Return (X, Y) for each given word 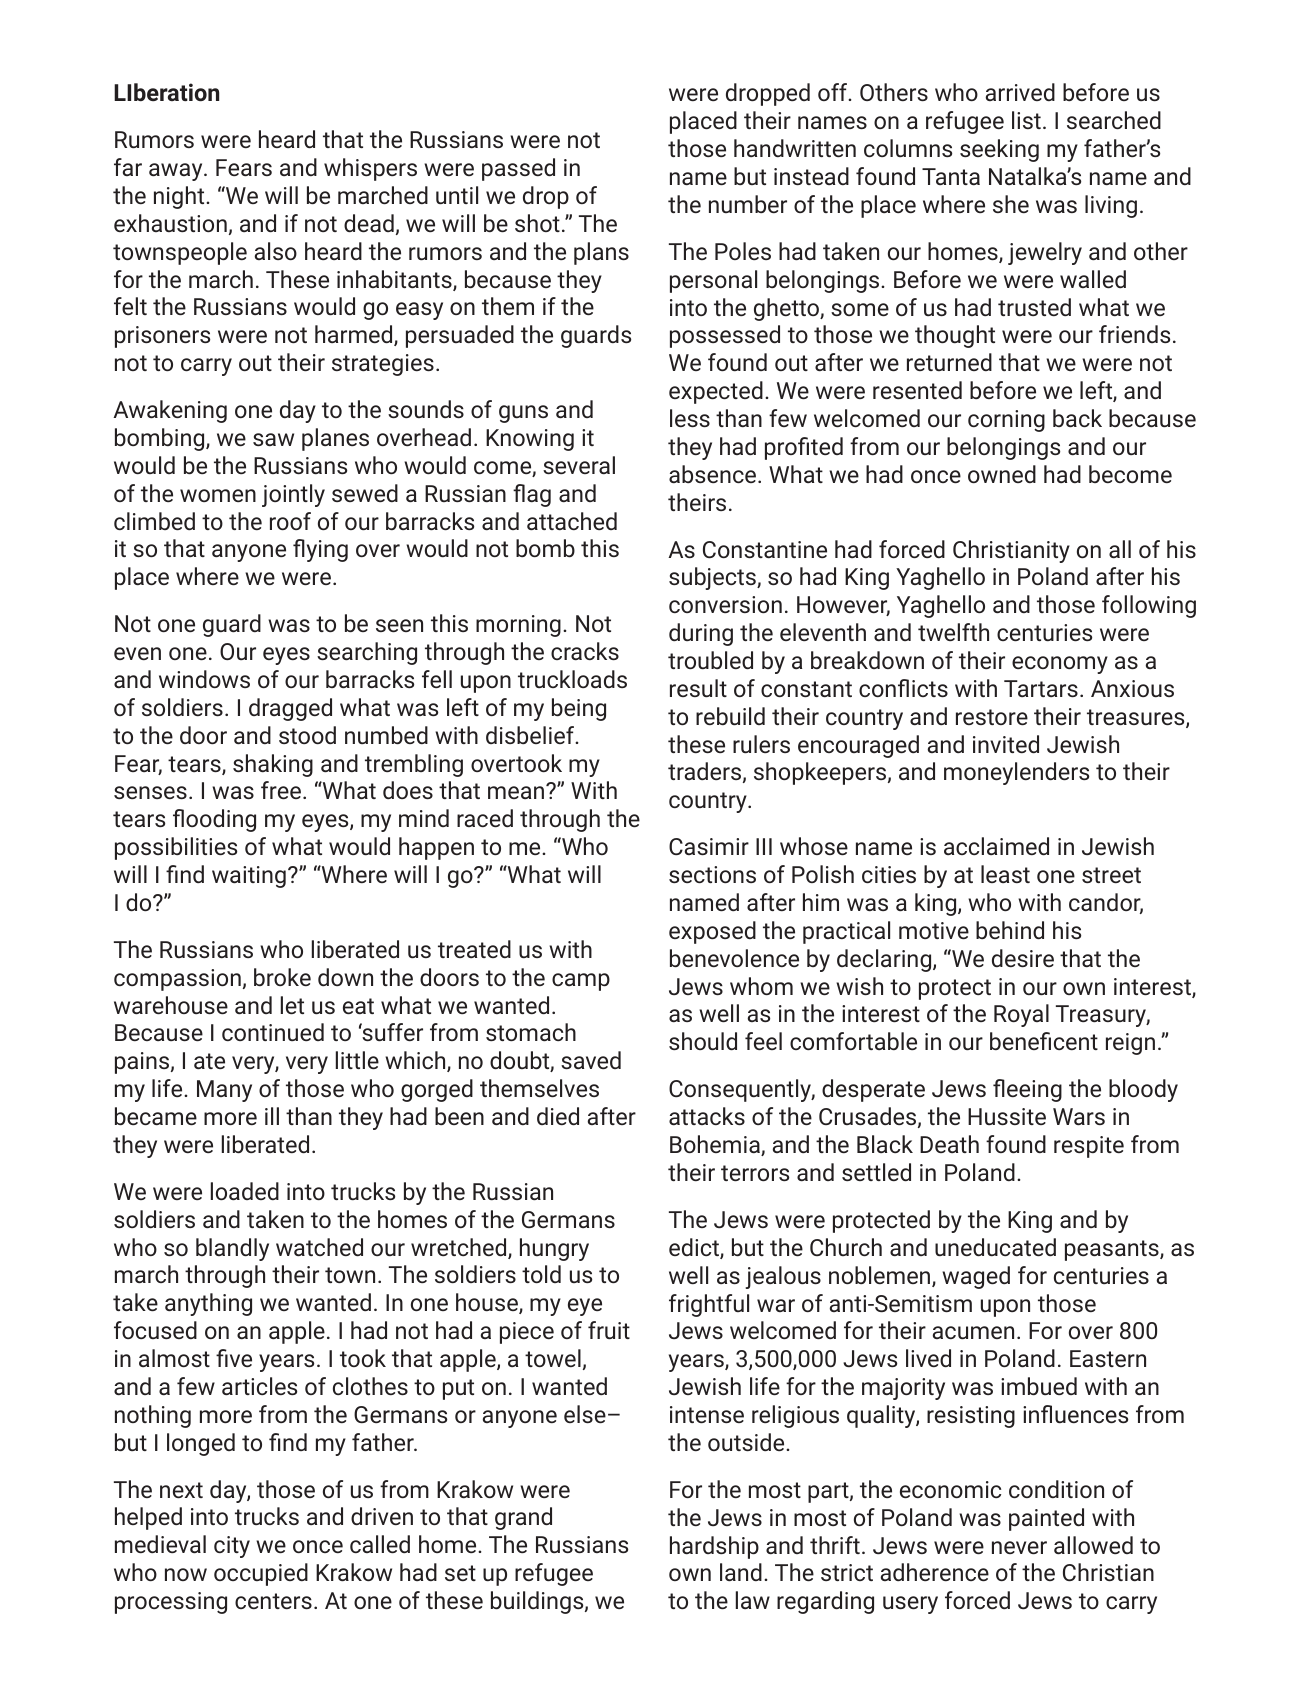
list (1026, 120)
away (177, 172)
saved (591, 1060)
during (701, 634)
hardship (714, 1547)
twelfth (953, 632)
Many (224, 1091)
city (232, 1547)
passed (518, 169)
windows (204, 679)
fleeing (1027, 1090)
